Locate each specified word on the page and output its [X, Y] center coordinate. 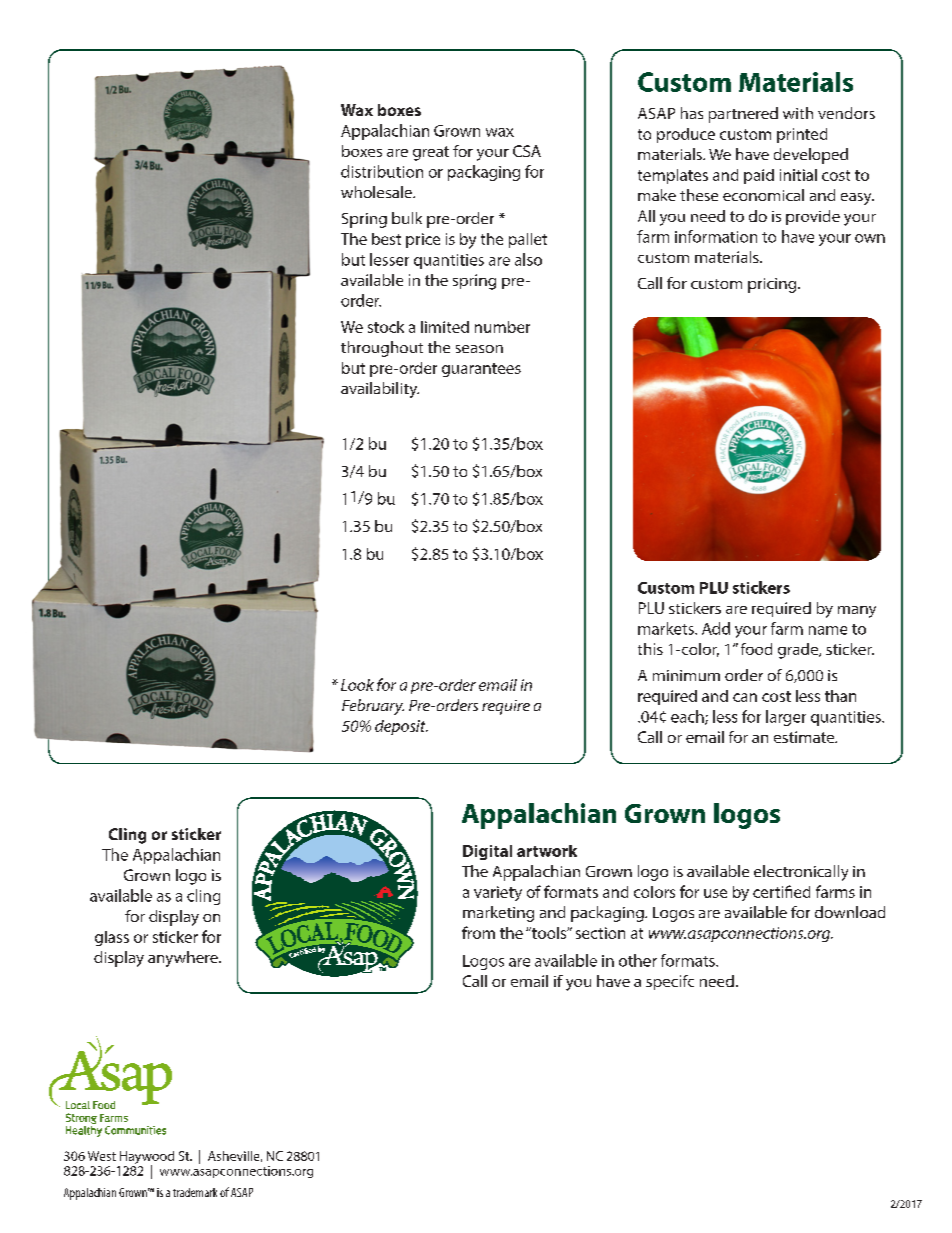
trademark [195, 1192]
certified [781, 891]
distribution [382, 171]
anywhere [184, 959]
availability [380, 390]
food [756, 649]
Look [357, 685]
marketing [498, 914]
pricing [773, 285]
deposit [401, 727]
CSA [527, 151]
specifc [670, 982]
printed [802, 135]
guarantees [481, 370]
